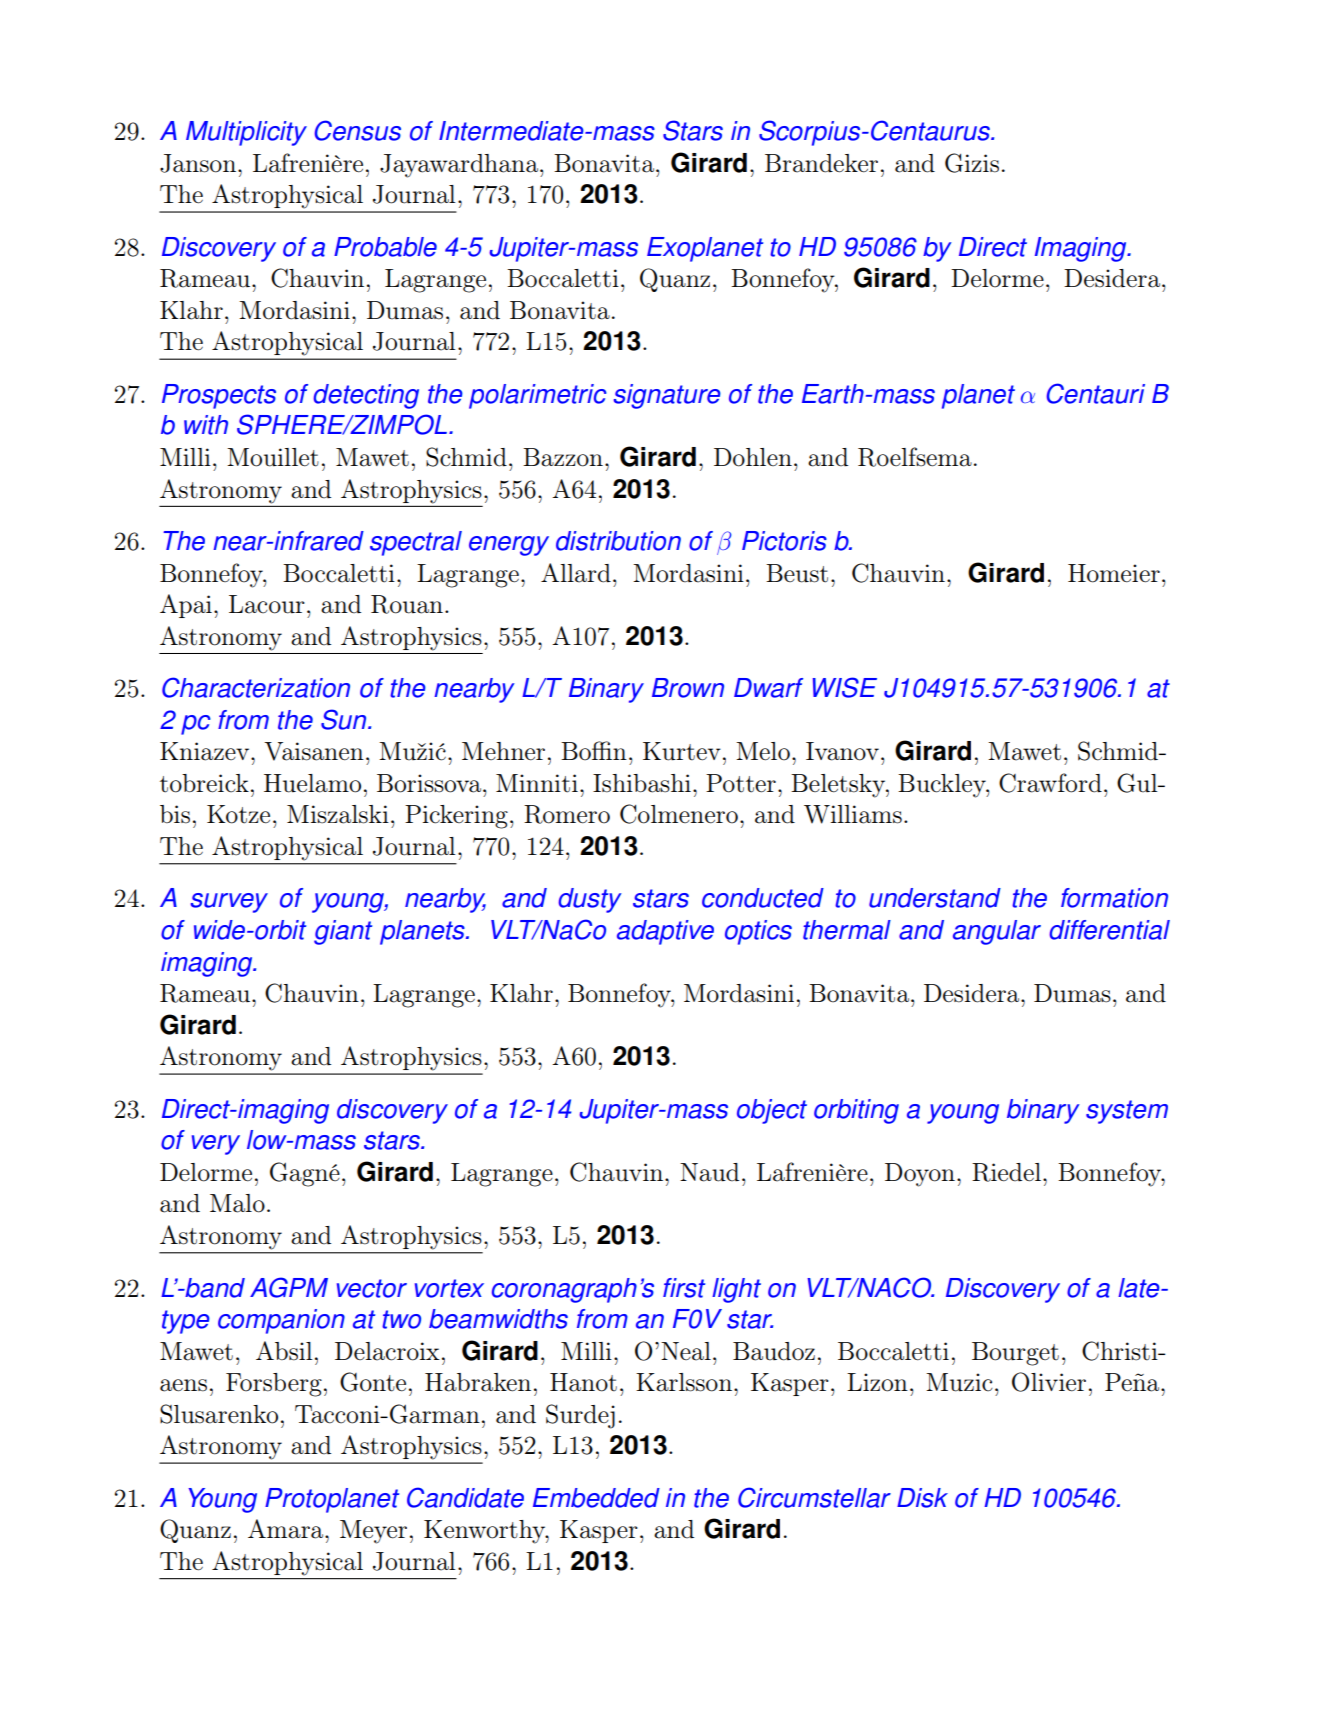  Describe the element at coordinates (343, 932) in the image. I see `giant` at that location.
